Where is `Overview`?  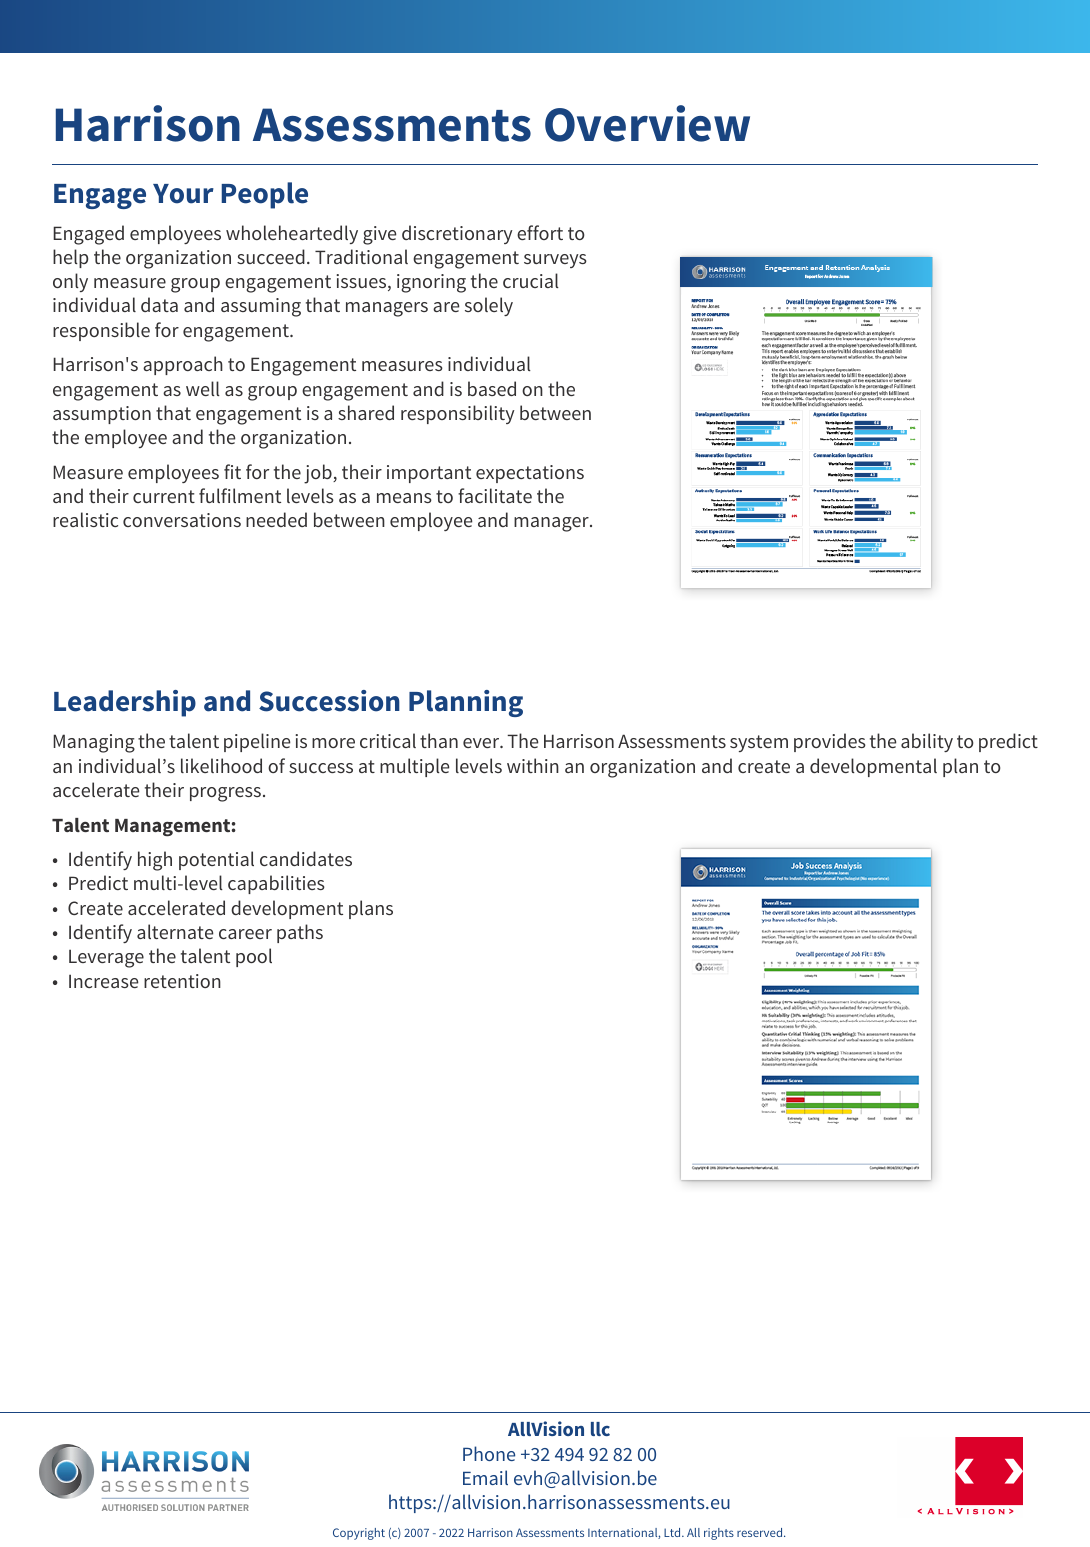 Overview is located at coordinates (647, 123).
